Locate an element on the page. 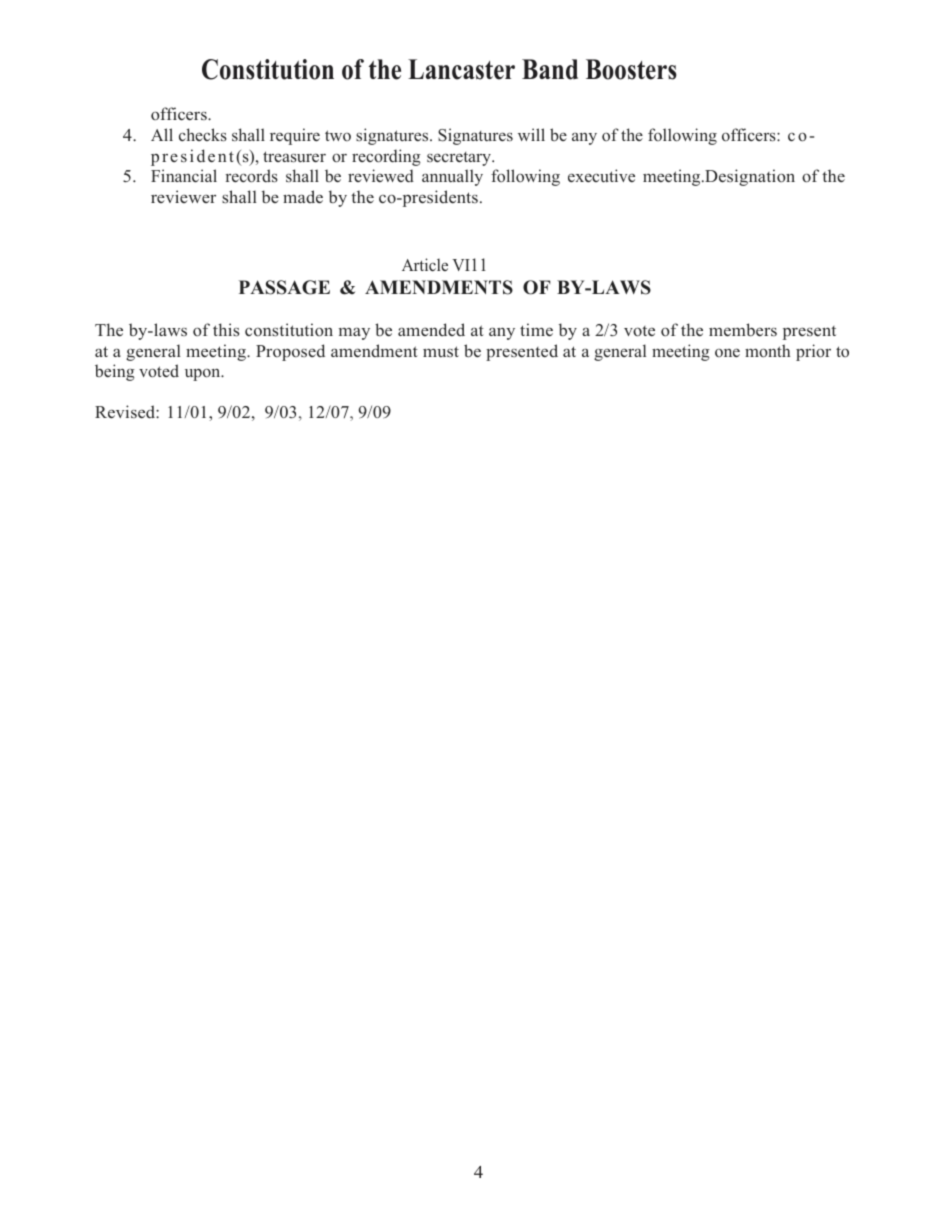 The height and width of the document is (1232, 952). one is located at coordinates (727, 352).
